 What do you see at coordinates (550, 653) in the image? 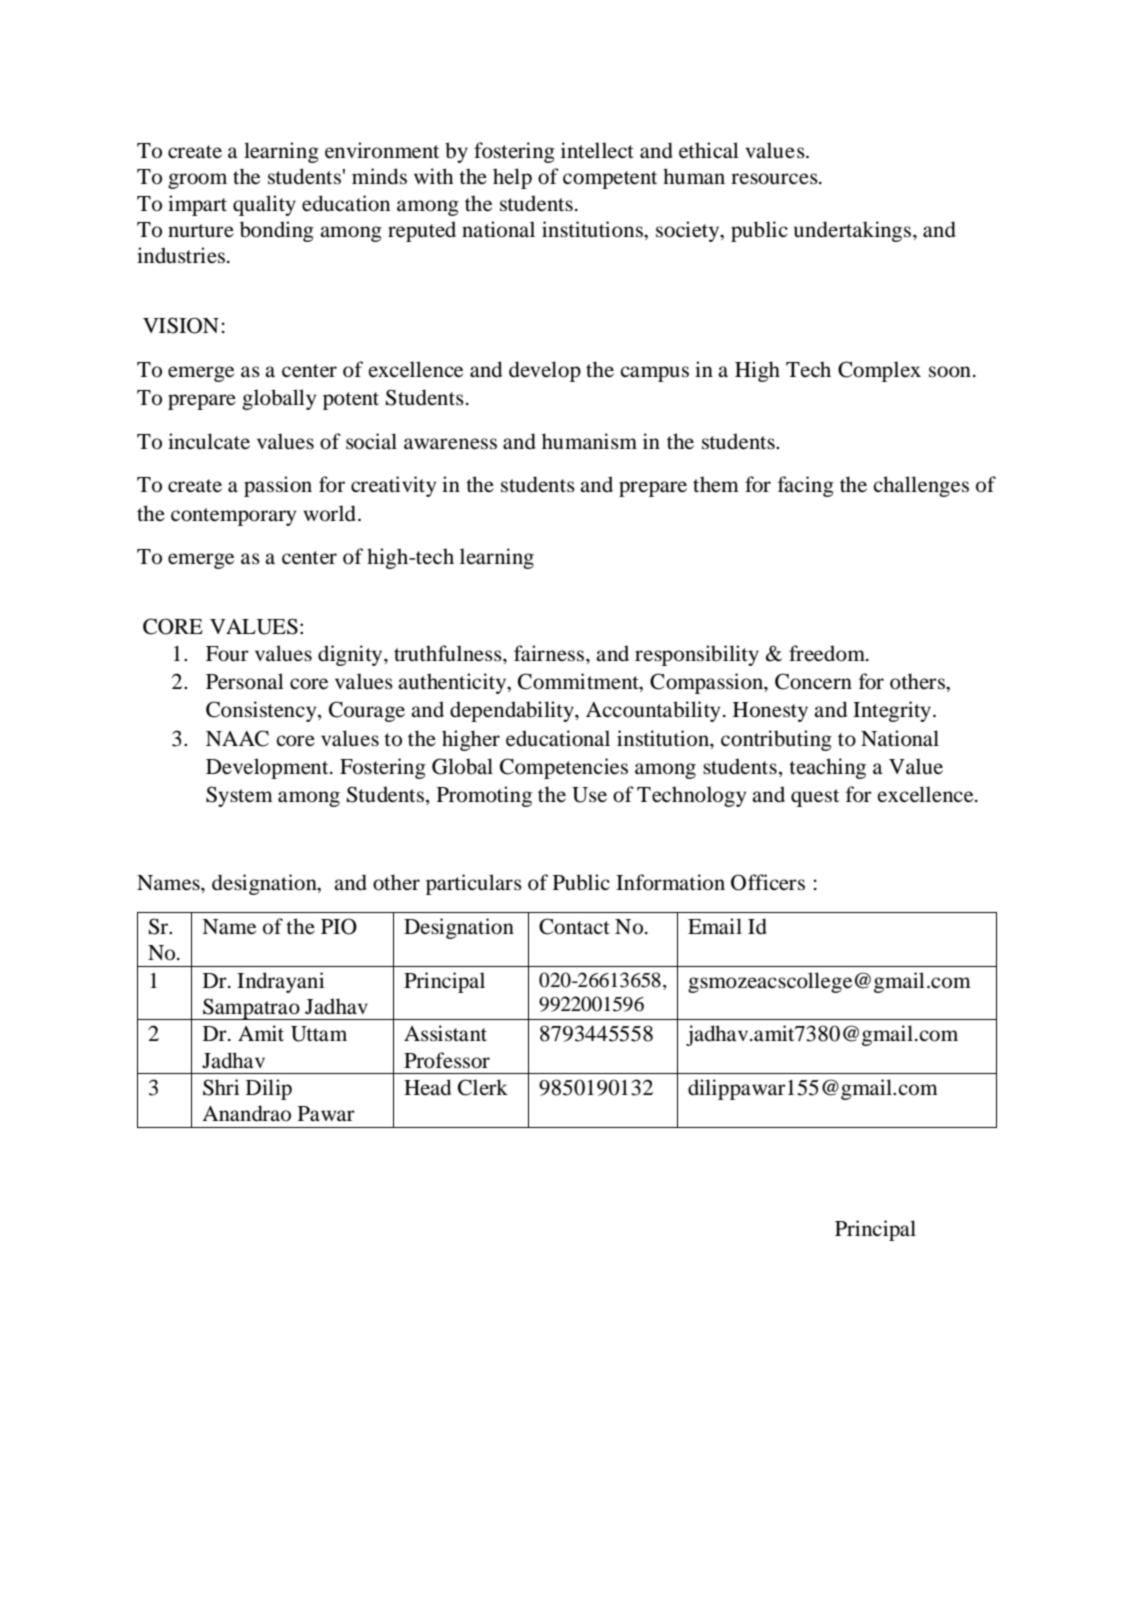
I see `fairness` at bounding box center [550, 653].
